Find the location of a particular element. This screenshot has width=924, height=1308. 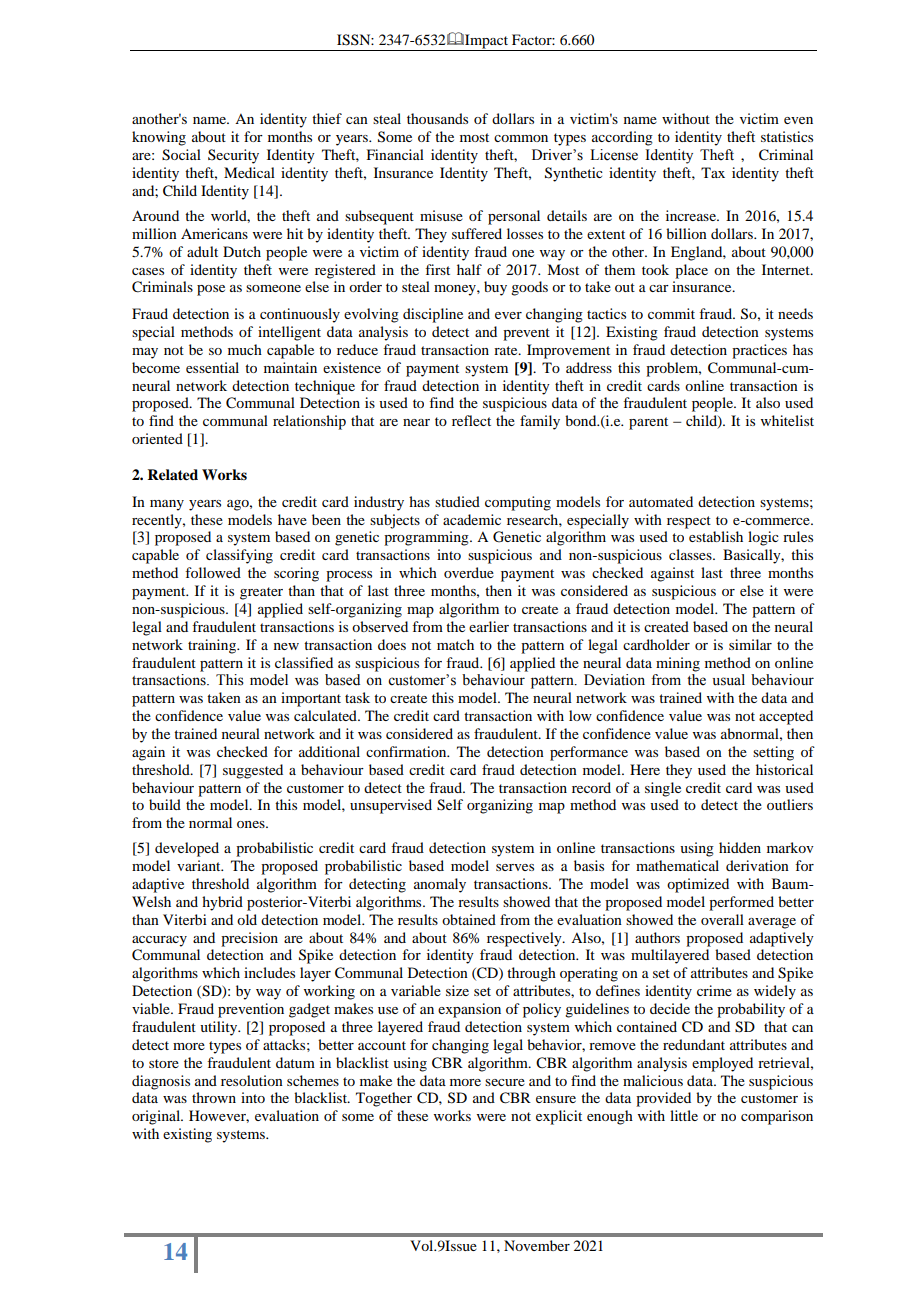

original is located at coordinates (157, 1117).
